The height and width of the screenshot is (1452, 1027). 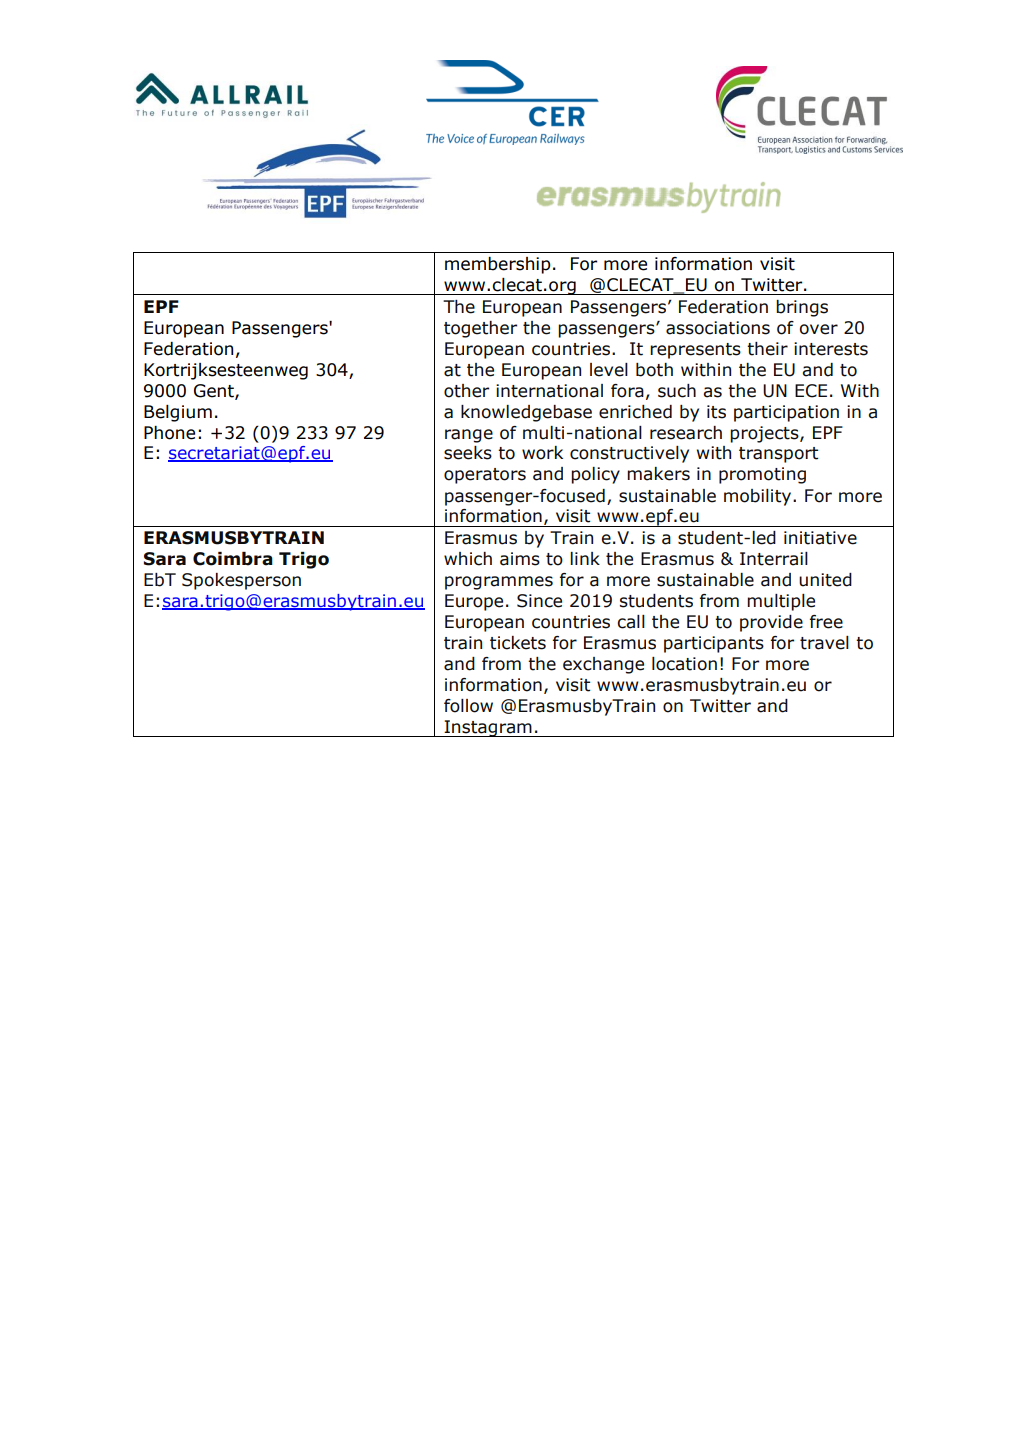 I want to click on seeks, so click(x=468, y=453).
